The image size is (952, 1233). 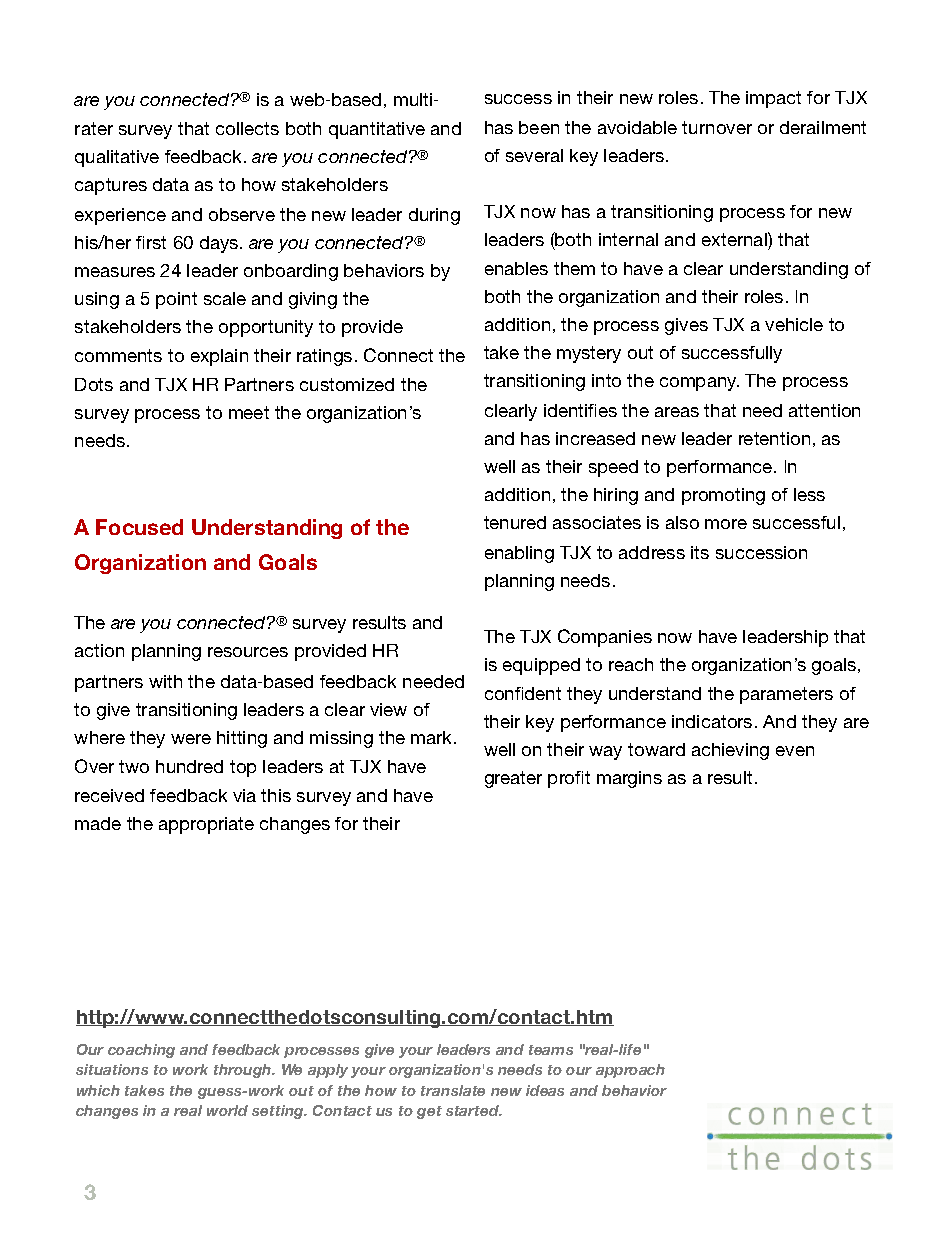 What do you see at coordinates (773, 99) in the screenshot?
I see `impact` at bounding box center [773, 99].
